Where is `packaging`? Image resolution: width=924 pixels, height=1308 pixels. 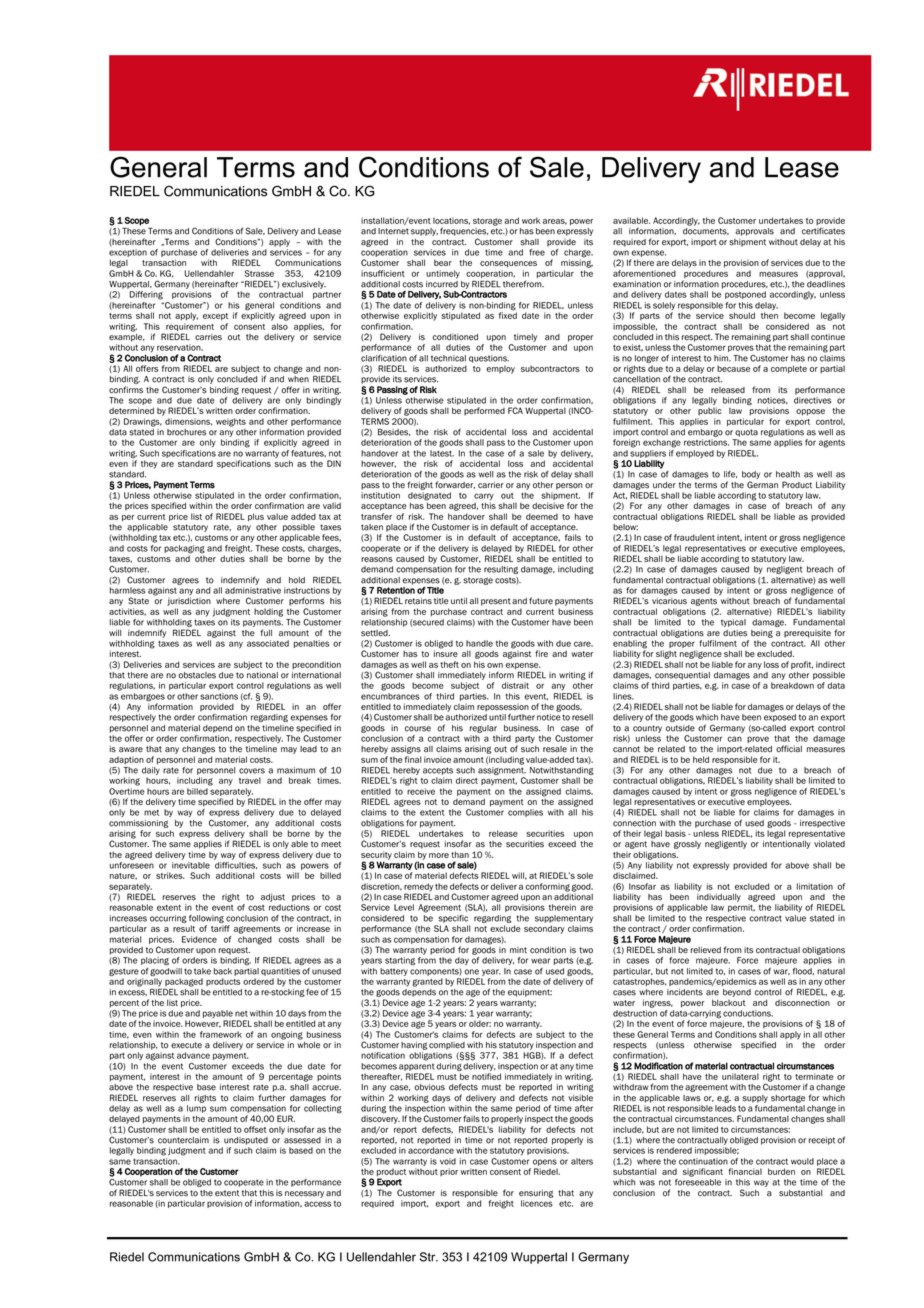 packaging is located at coordinates (184, 550).
